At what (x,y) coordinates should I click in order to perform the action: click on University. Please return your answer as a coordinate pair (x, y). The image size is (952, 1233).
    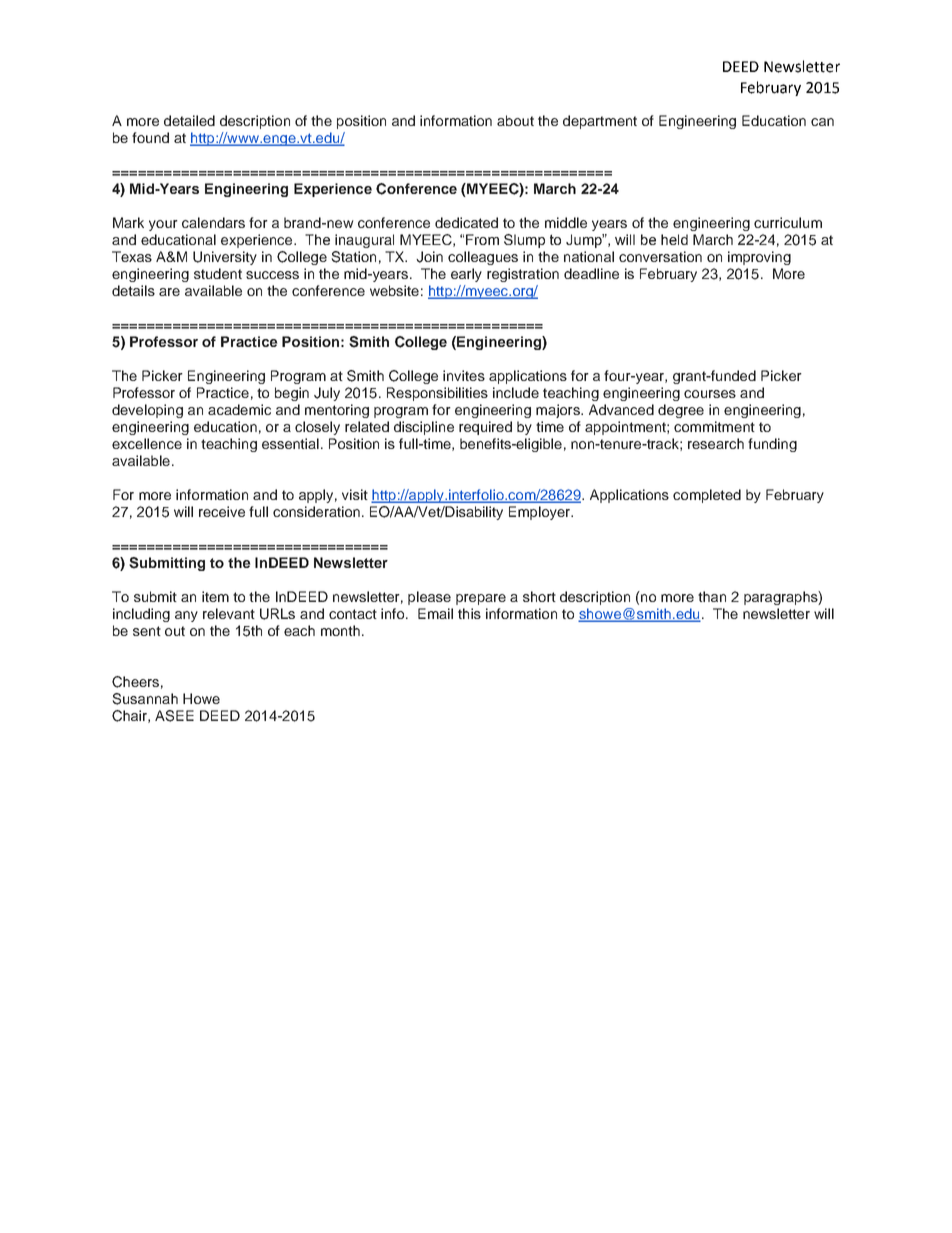
    Looking at the image, I should click on (225, 258).
